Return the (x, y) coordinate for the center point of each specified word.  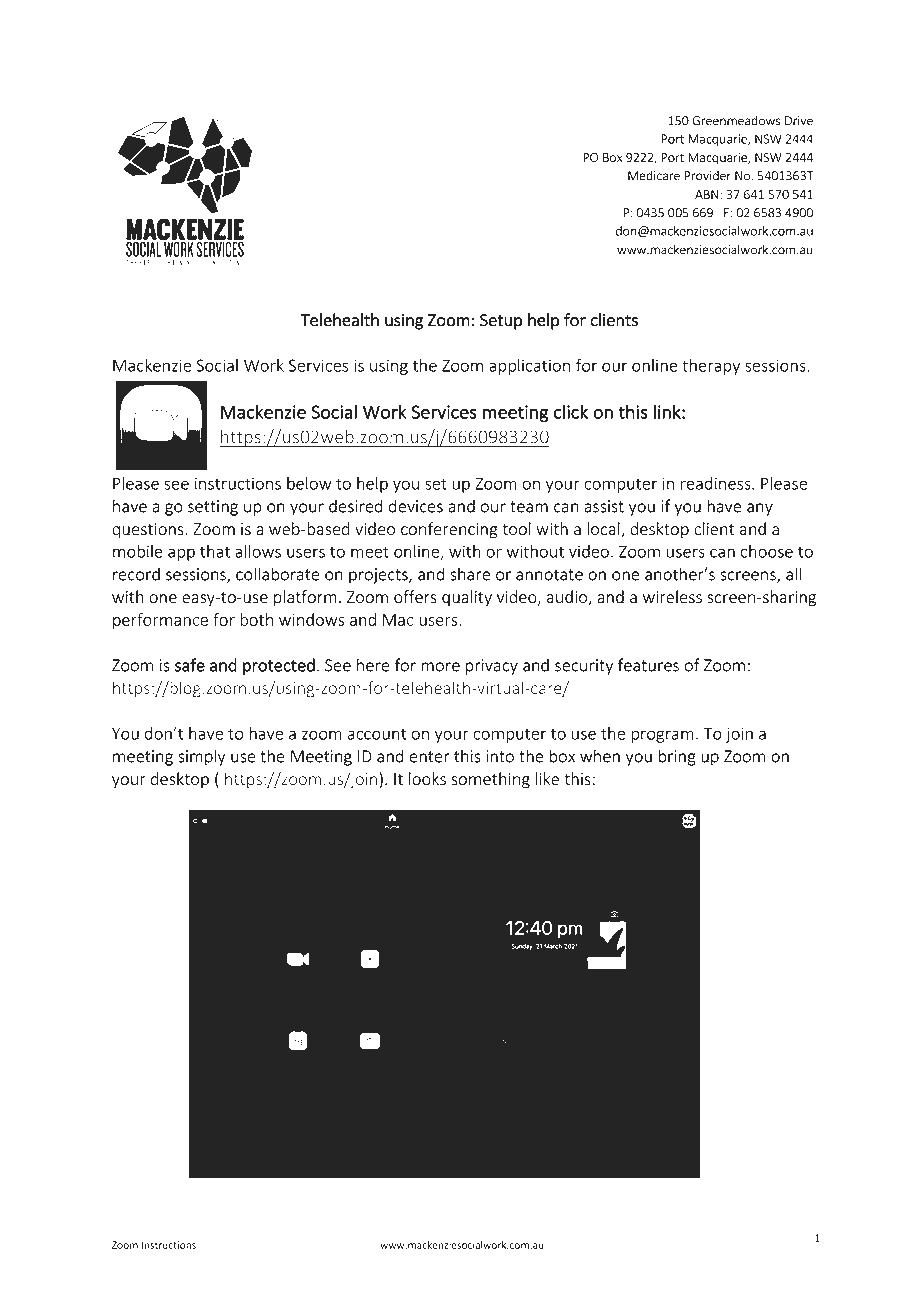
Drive (799, 121)
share (470, 574)
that (215, 551)
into (500, 756)
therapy (711, 367)
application (529, 367)
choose (767, 551)
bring (677, 757)
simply (202, 757)
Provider (708, 176)
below (309, 483)
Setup (501, 322)
